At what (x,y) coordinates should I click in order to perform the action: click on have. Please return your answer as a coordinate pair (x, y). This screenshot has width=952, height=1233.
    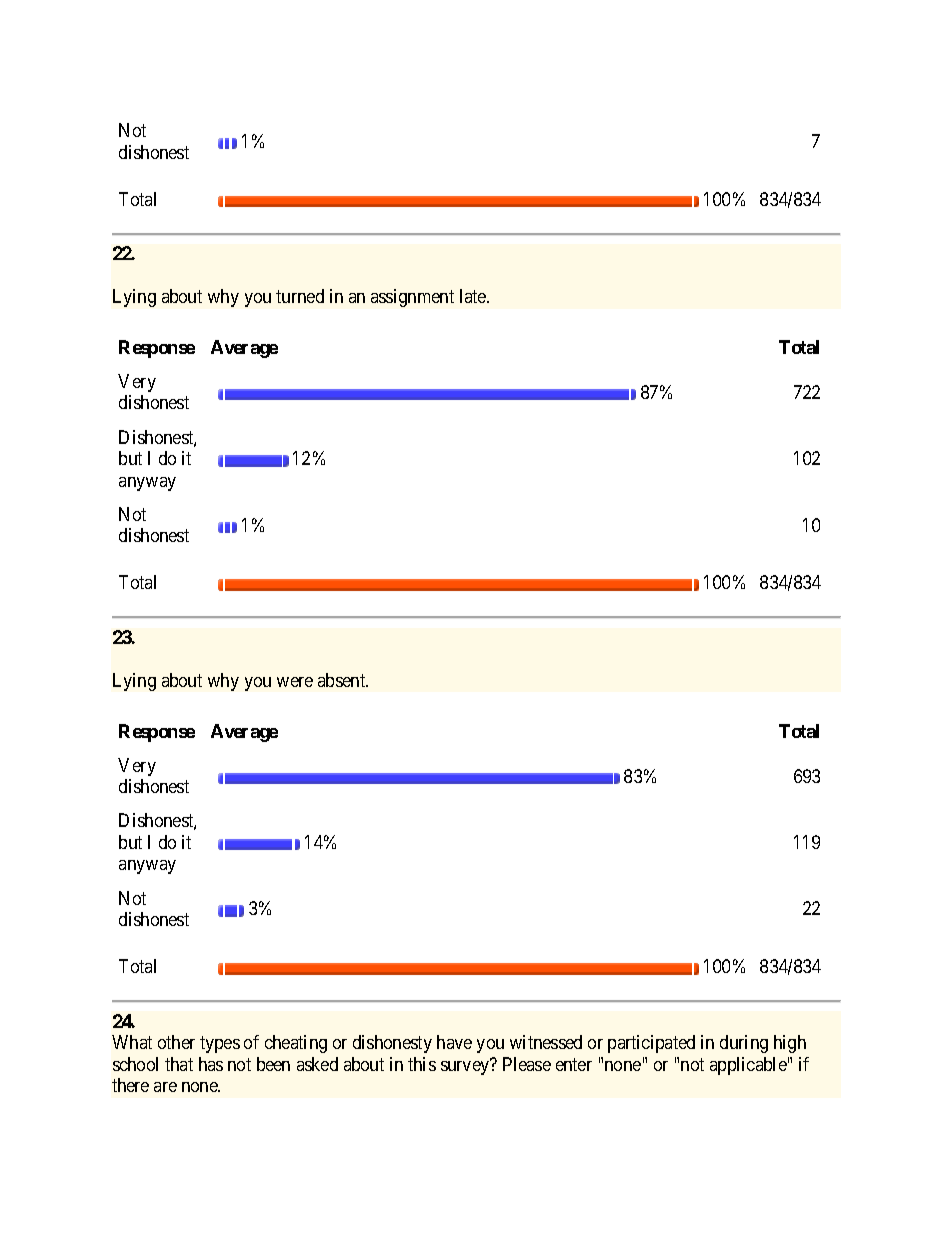
    Looking at the image, I should click on (454, 1042).
